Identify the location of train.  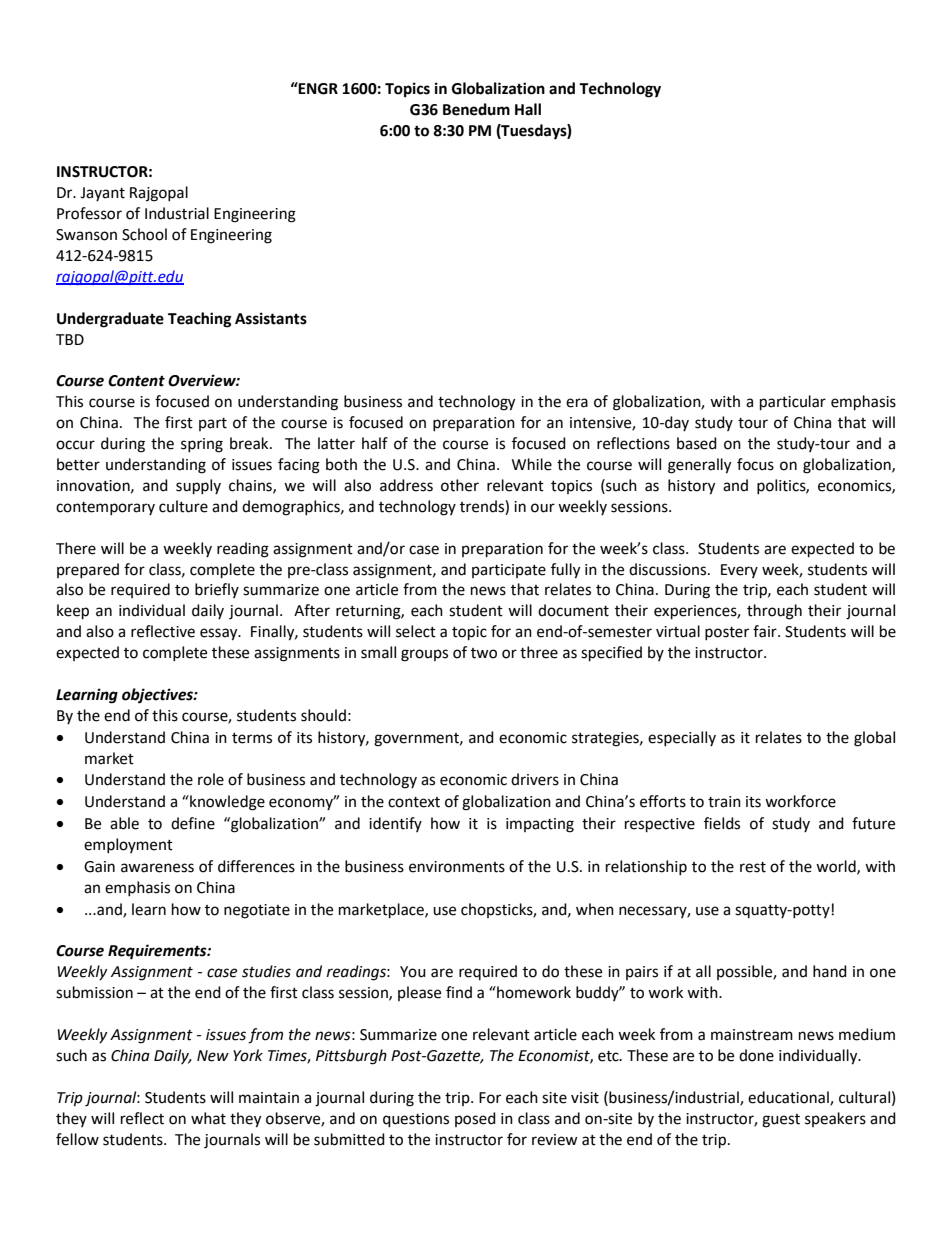
(724, 802).
